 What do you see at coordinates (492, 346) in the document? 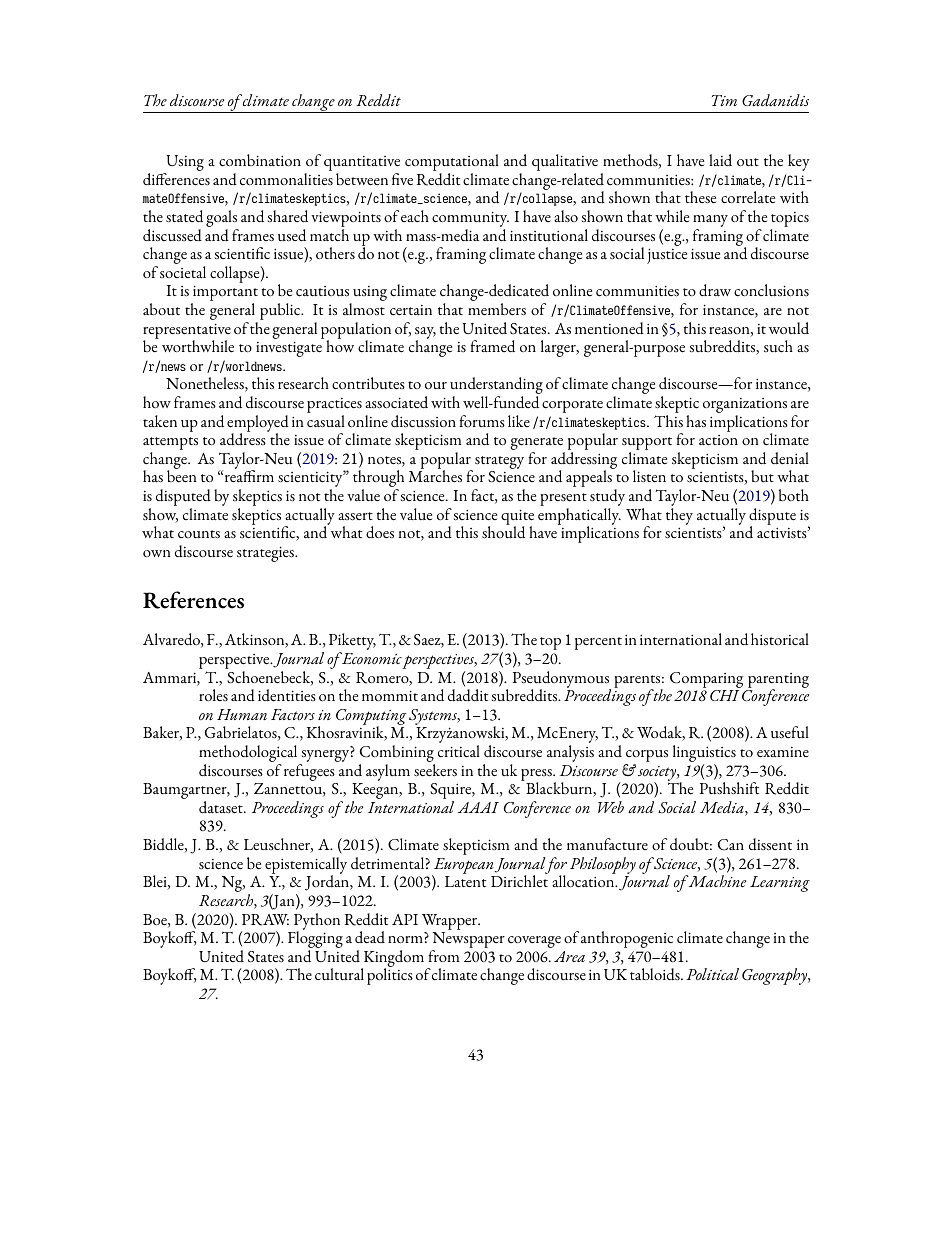
I see `framed` at bounding box center [492, 346].
